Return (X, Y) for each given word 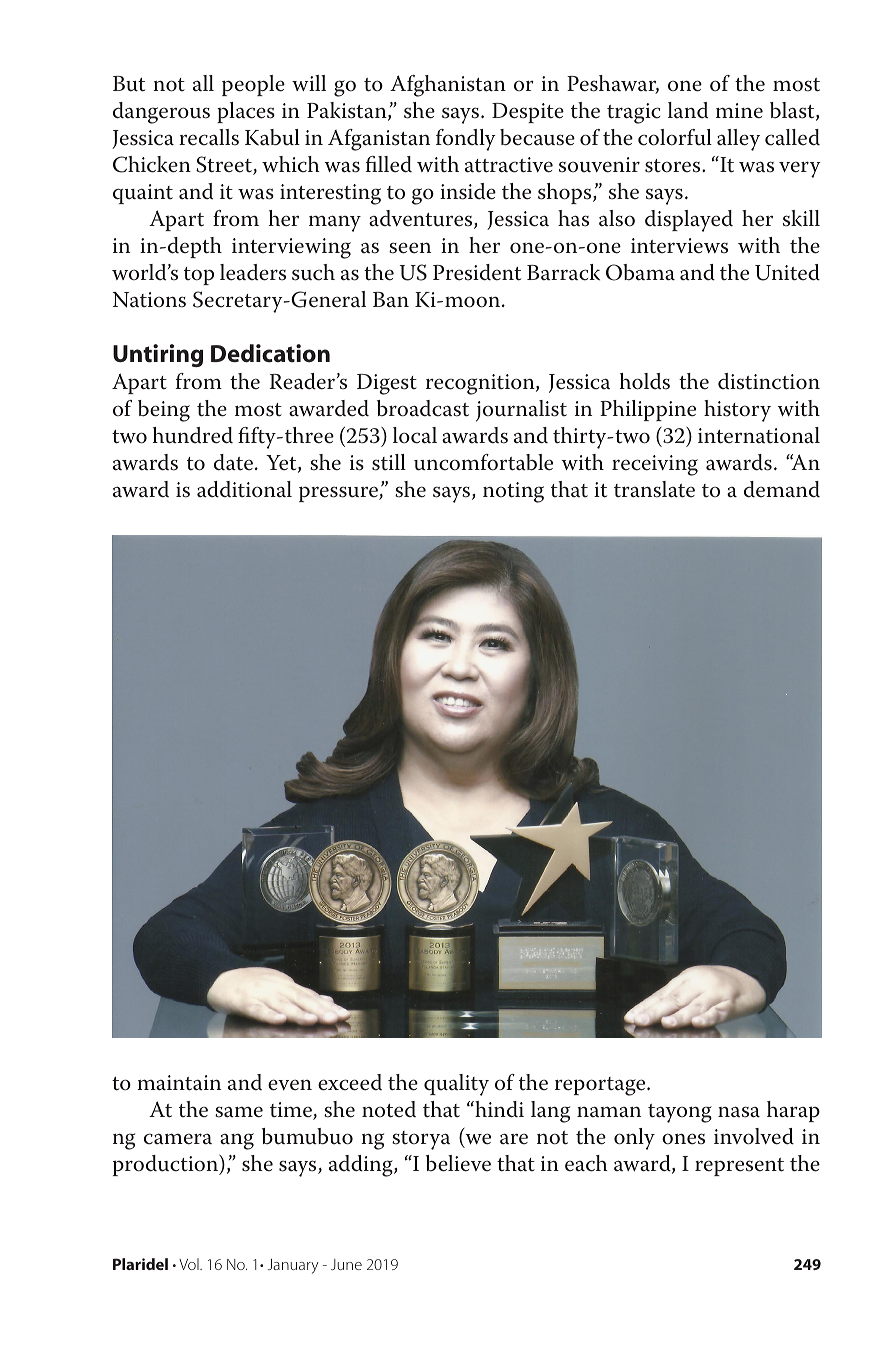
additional (244, 489)
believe (458, 1163)
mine (739, 111)
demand (782, 489)
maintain (179, 1083)
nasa (739, 1112)
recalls (209, 137)
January (293, 1266)
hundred (193, 435)
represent (739, 1167)
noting (513, 492)
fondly (466, 140)
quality (456, 1085)
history (737, 411)
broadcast (423, 408)
